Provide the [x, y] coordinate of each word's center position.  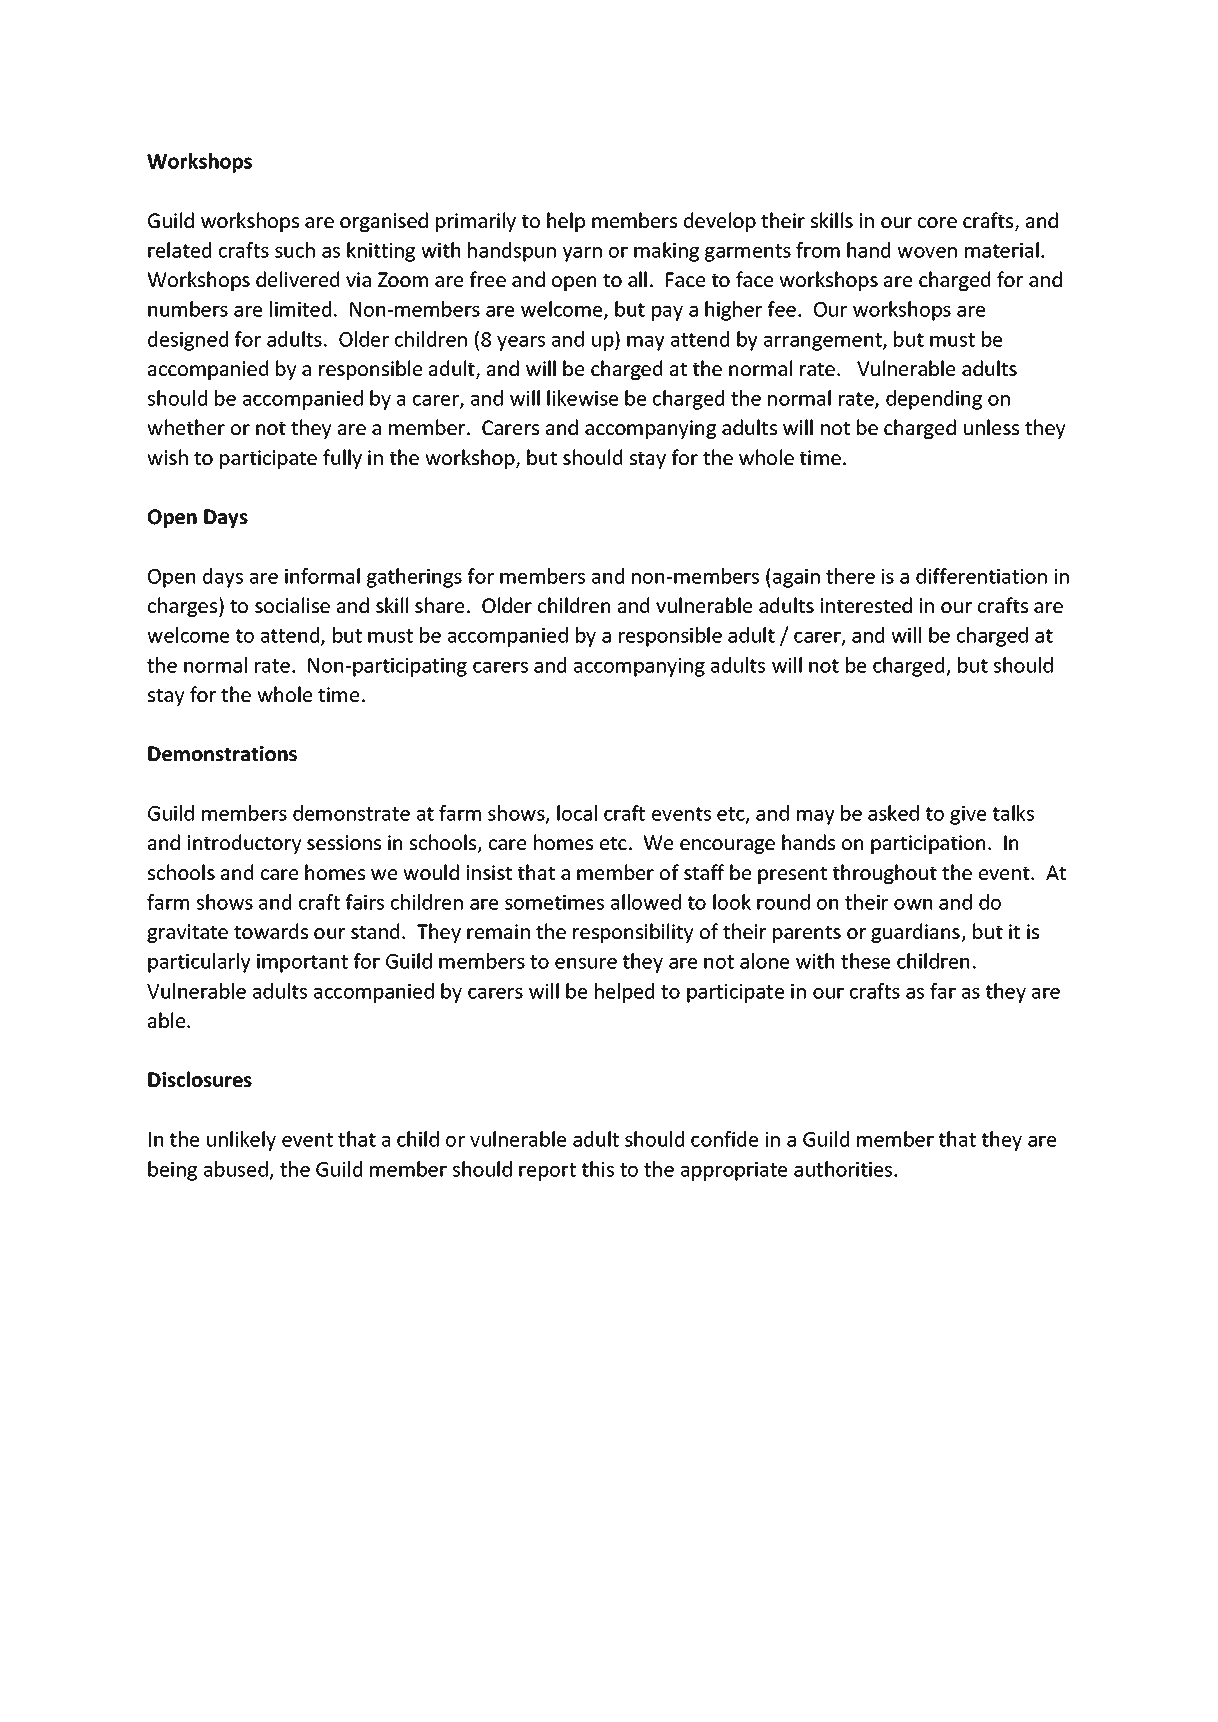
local [577, 813]
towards [271, 931]
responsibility [633, 933]
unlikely [241, 1141]
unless [991, 427]
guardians [916, 933]
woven [927, 252]
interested [866, 605]
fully [342, 459]
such [295, 250]
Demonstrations [222, 754]
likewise [582, 398]
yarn [582, 254]
